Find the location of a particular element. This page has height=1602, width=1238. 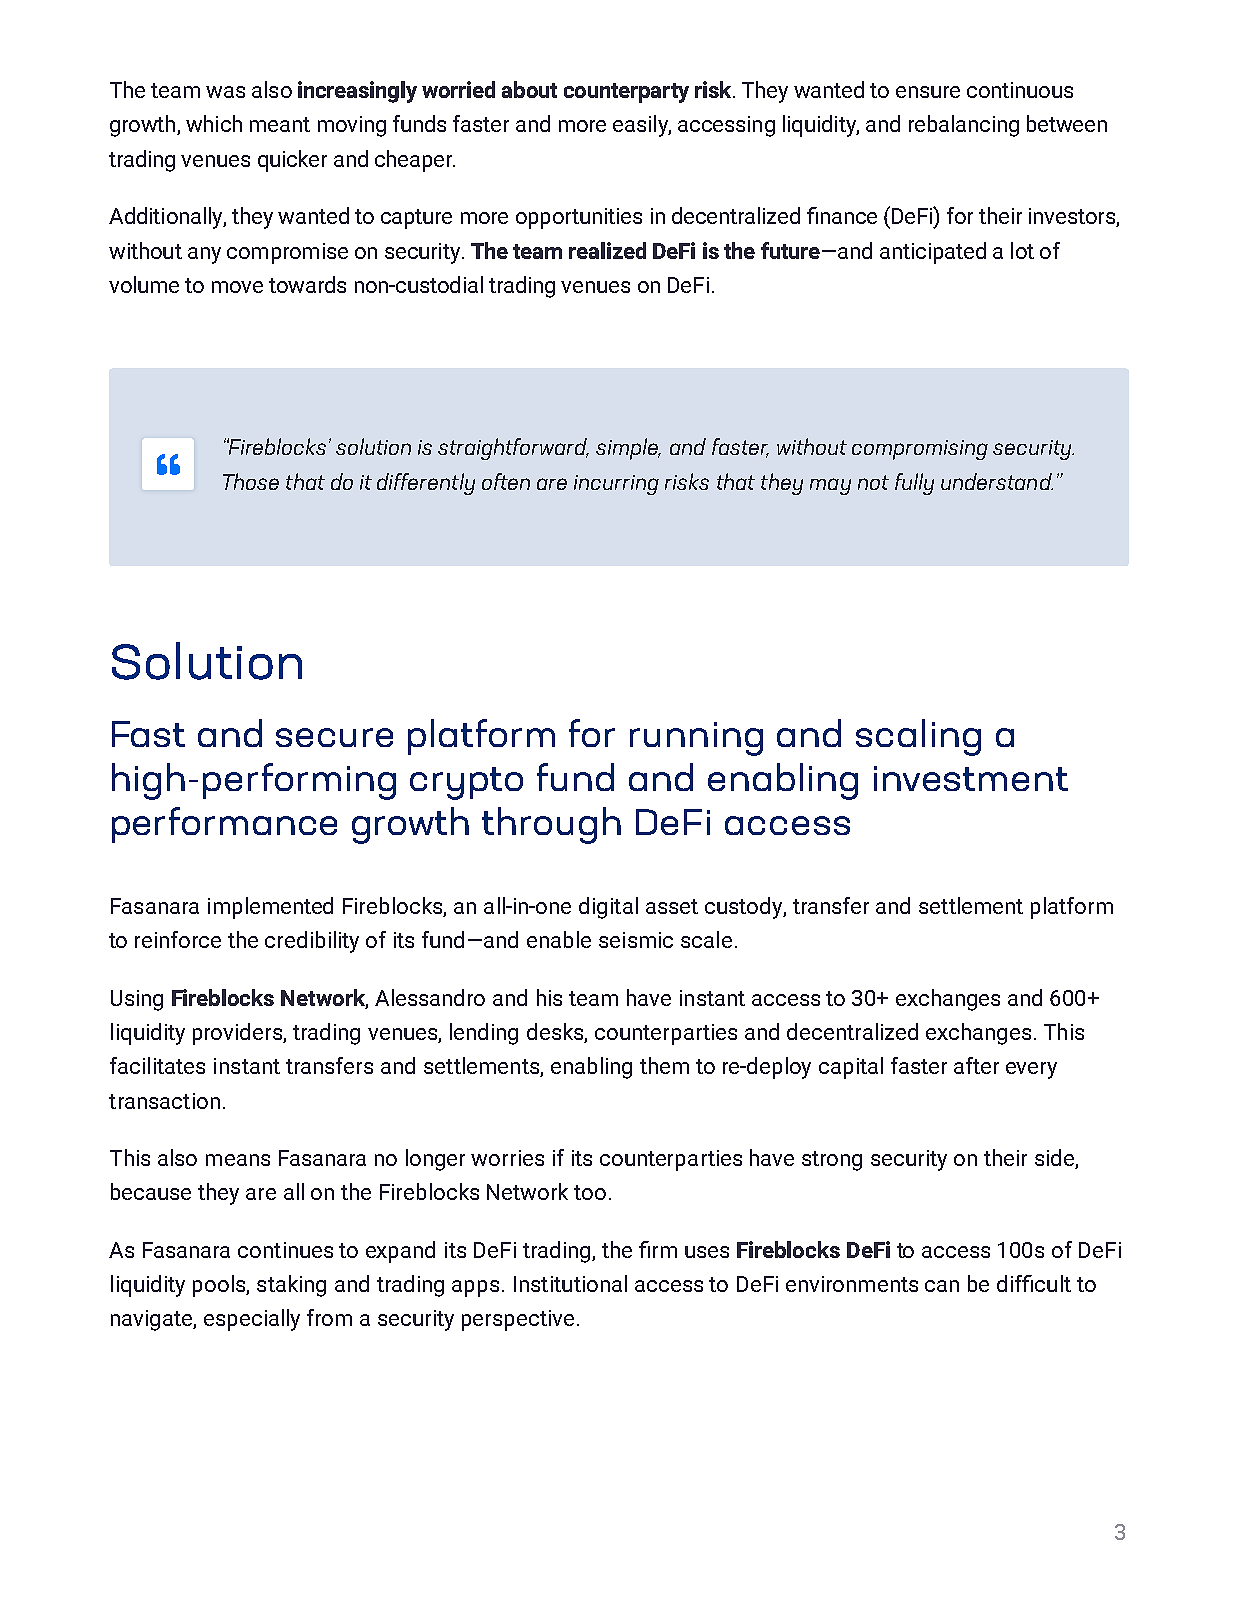

compromising is located at coordinates (920, 450).
